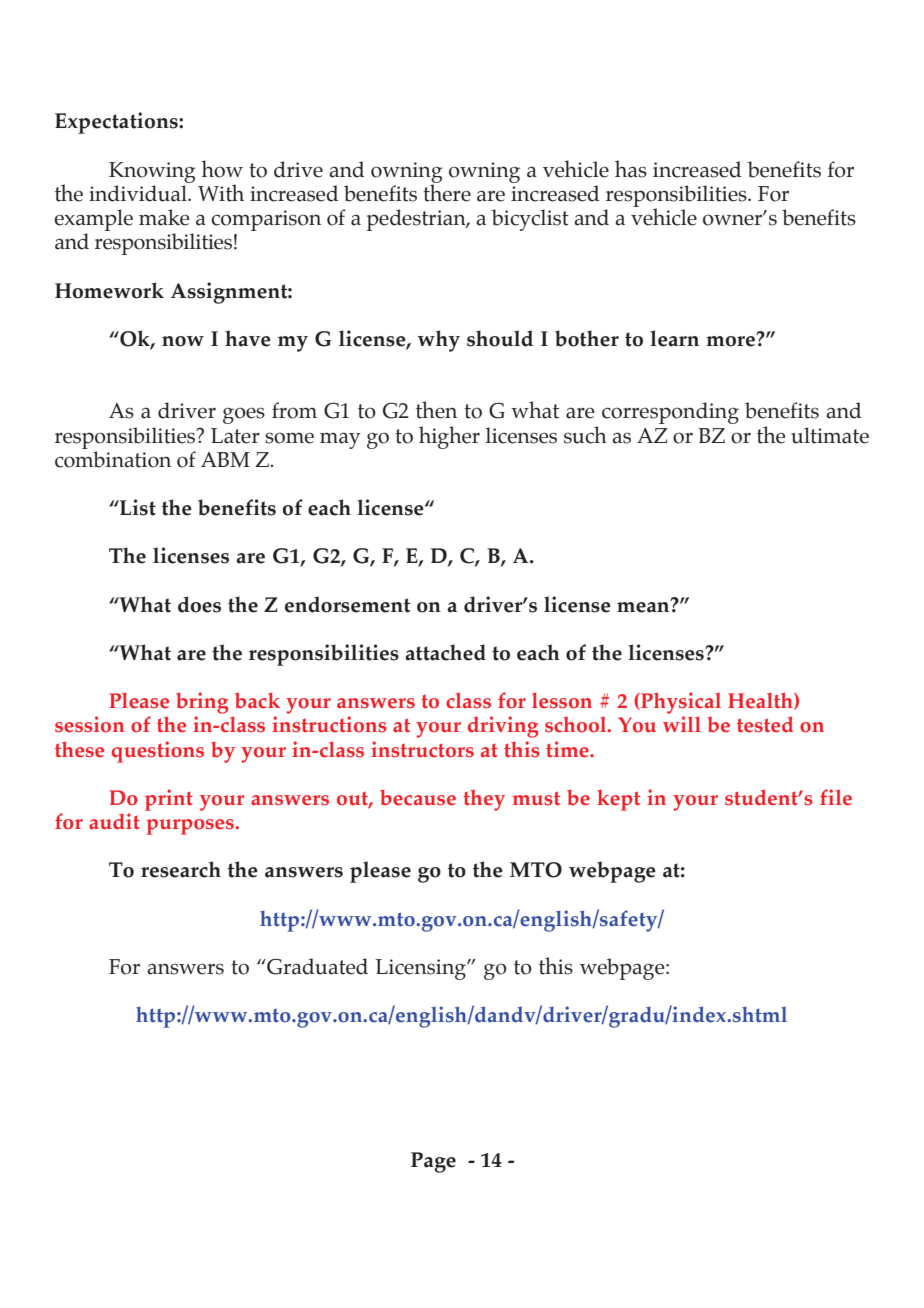  I want to click on there, so click(447, 192).
